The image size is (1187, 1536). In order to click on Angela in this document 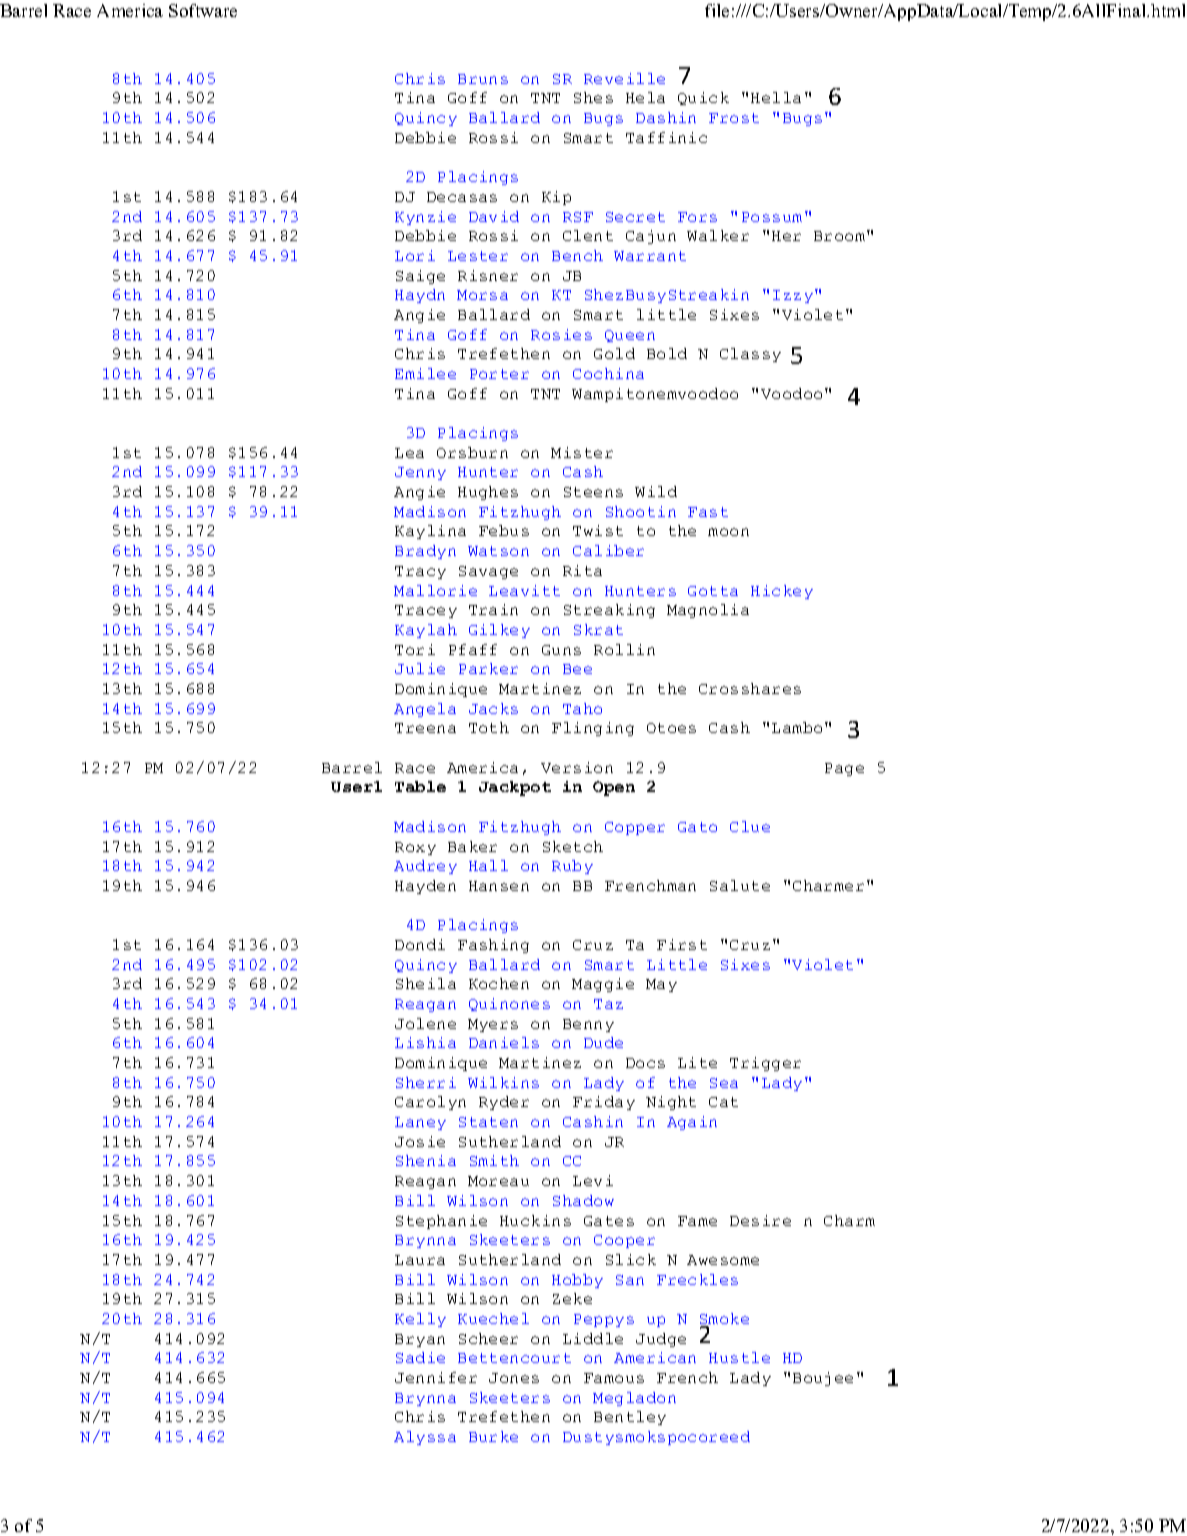, I will do `click(425, 710)`.
